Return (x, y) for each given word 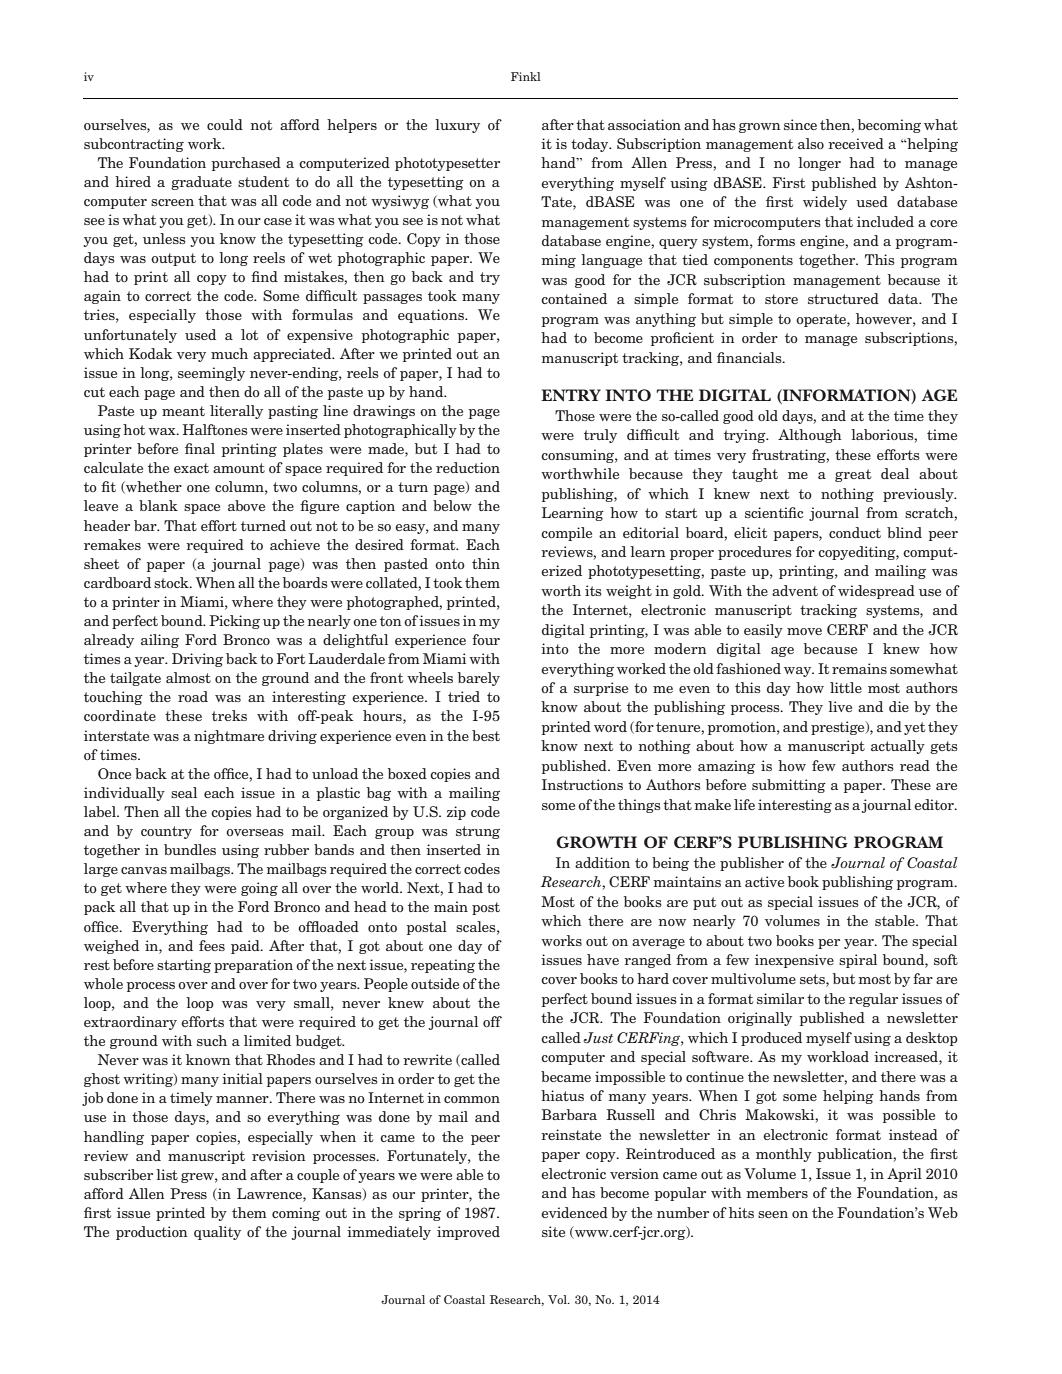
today (591, 145)
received (856, 143)
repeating (443, 966)
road (193, 696)
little (846, 687)
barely (479, 679)
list (167, 1174)
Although (810, 436)
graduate (201, 183)
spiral (858, 961)
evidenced (574, 1212)
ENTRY (571, 395)
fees (212, 945)
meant (183, 411)
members (777, 1192)
